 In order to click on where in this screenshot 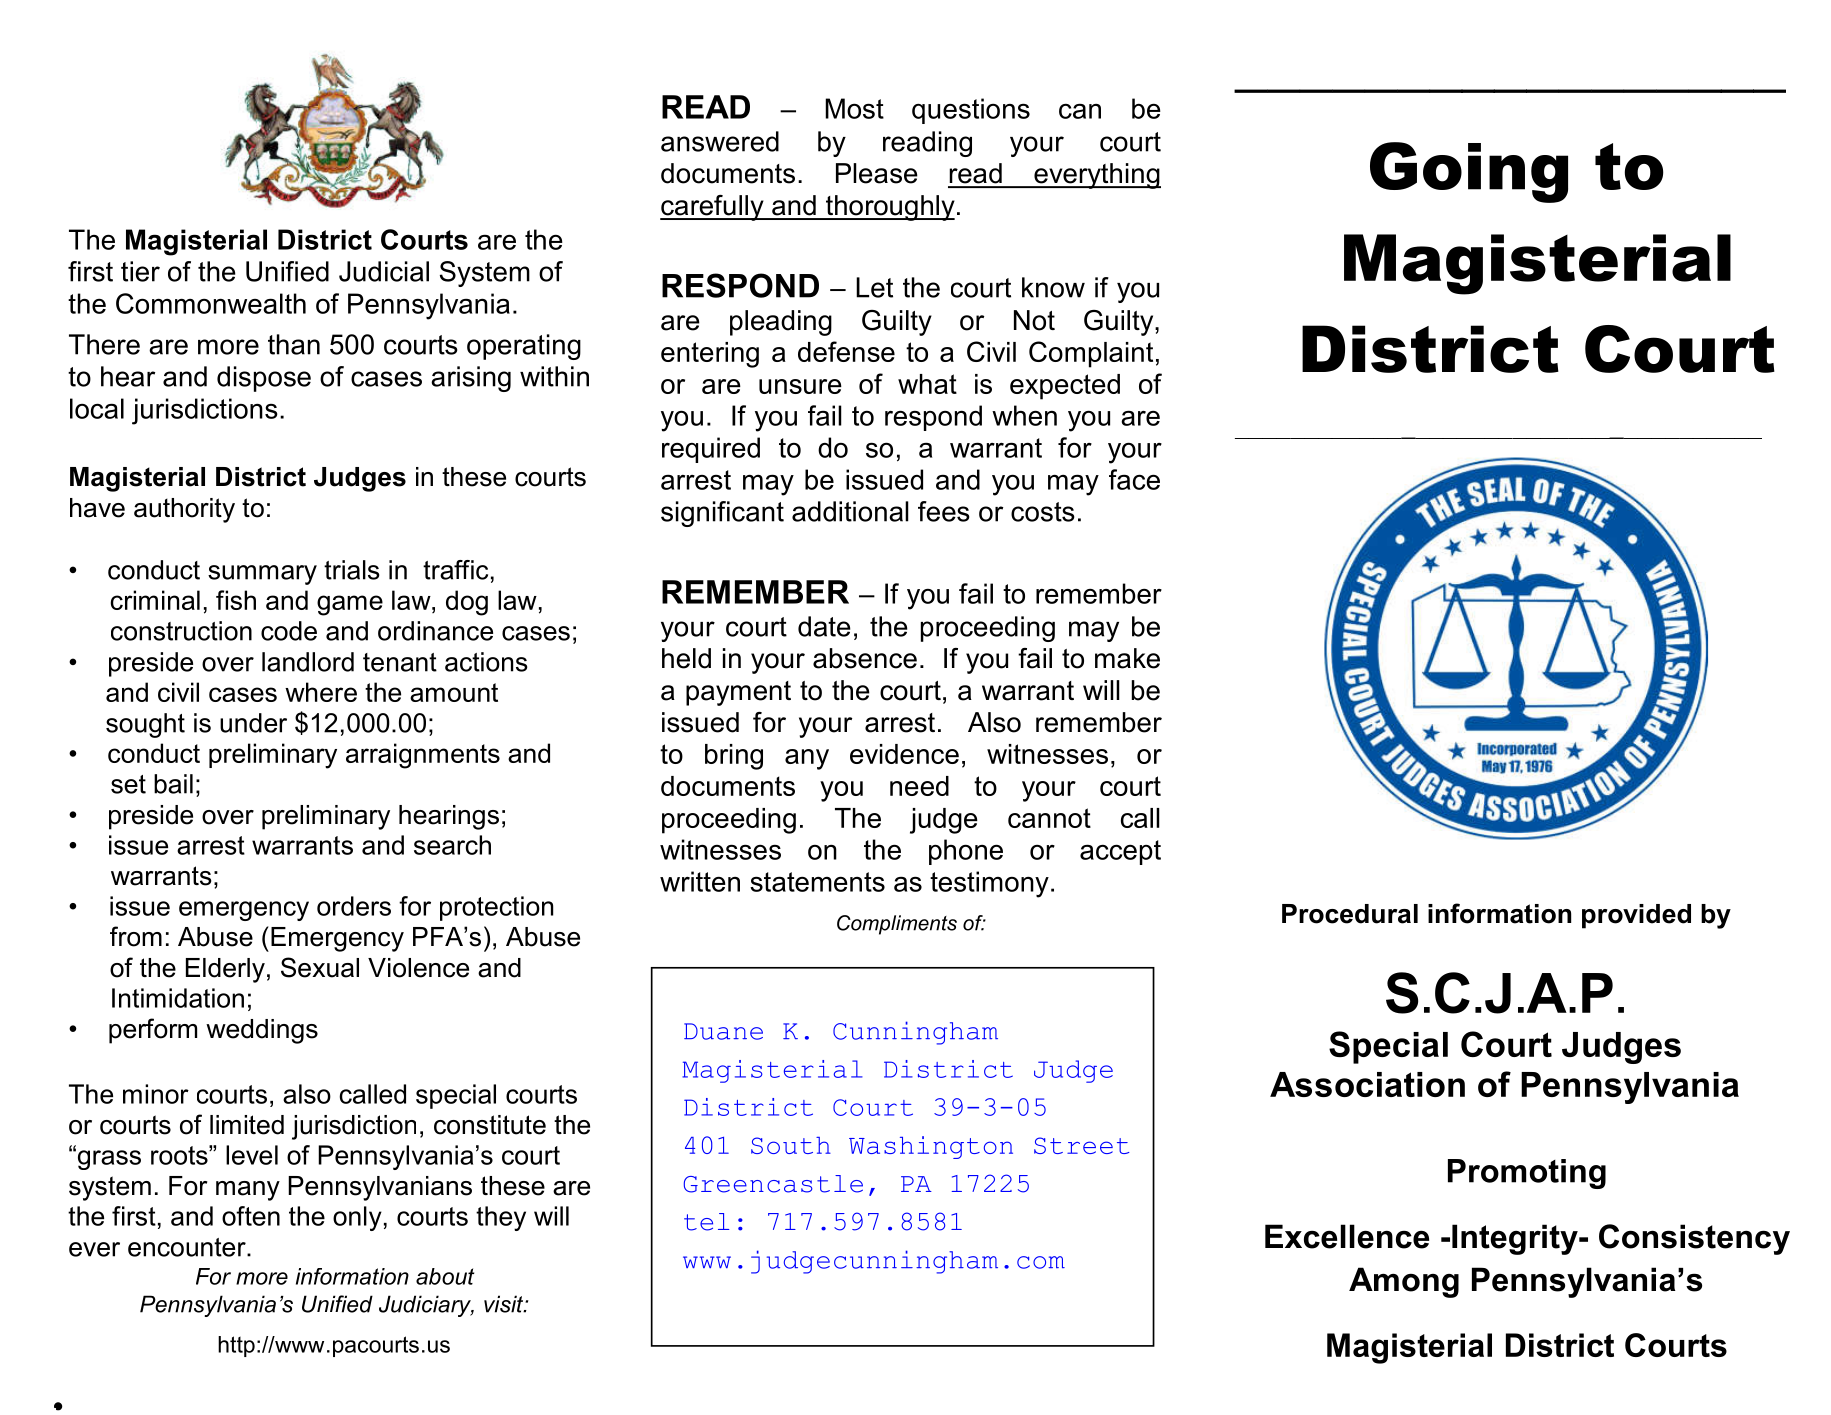, I will do `click(321, 692)`.
